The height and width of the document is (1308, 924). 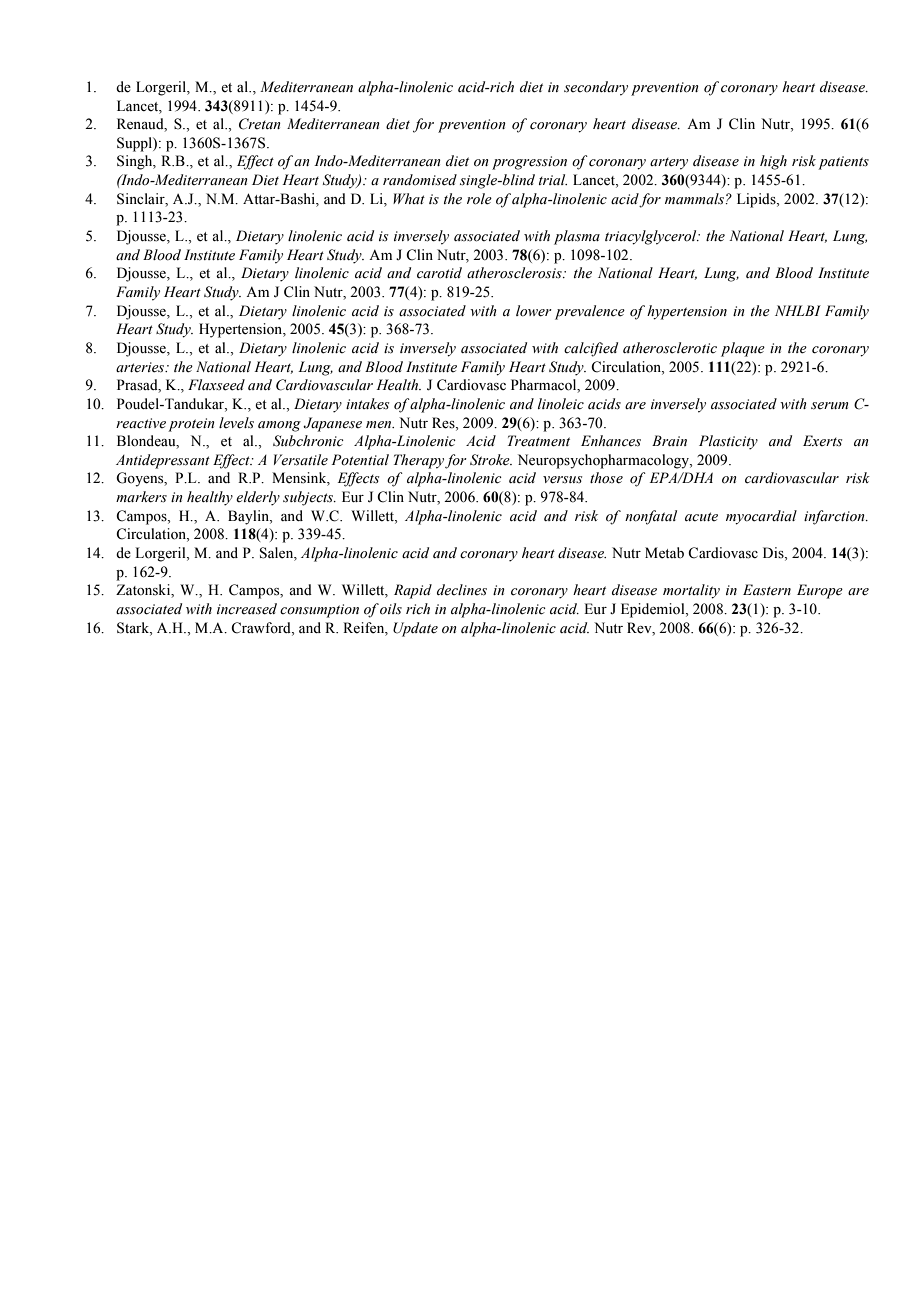 What do you see at coordinates (761, 517) in the document?
I see `myocardial` at bounding box center [761, 517].
